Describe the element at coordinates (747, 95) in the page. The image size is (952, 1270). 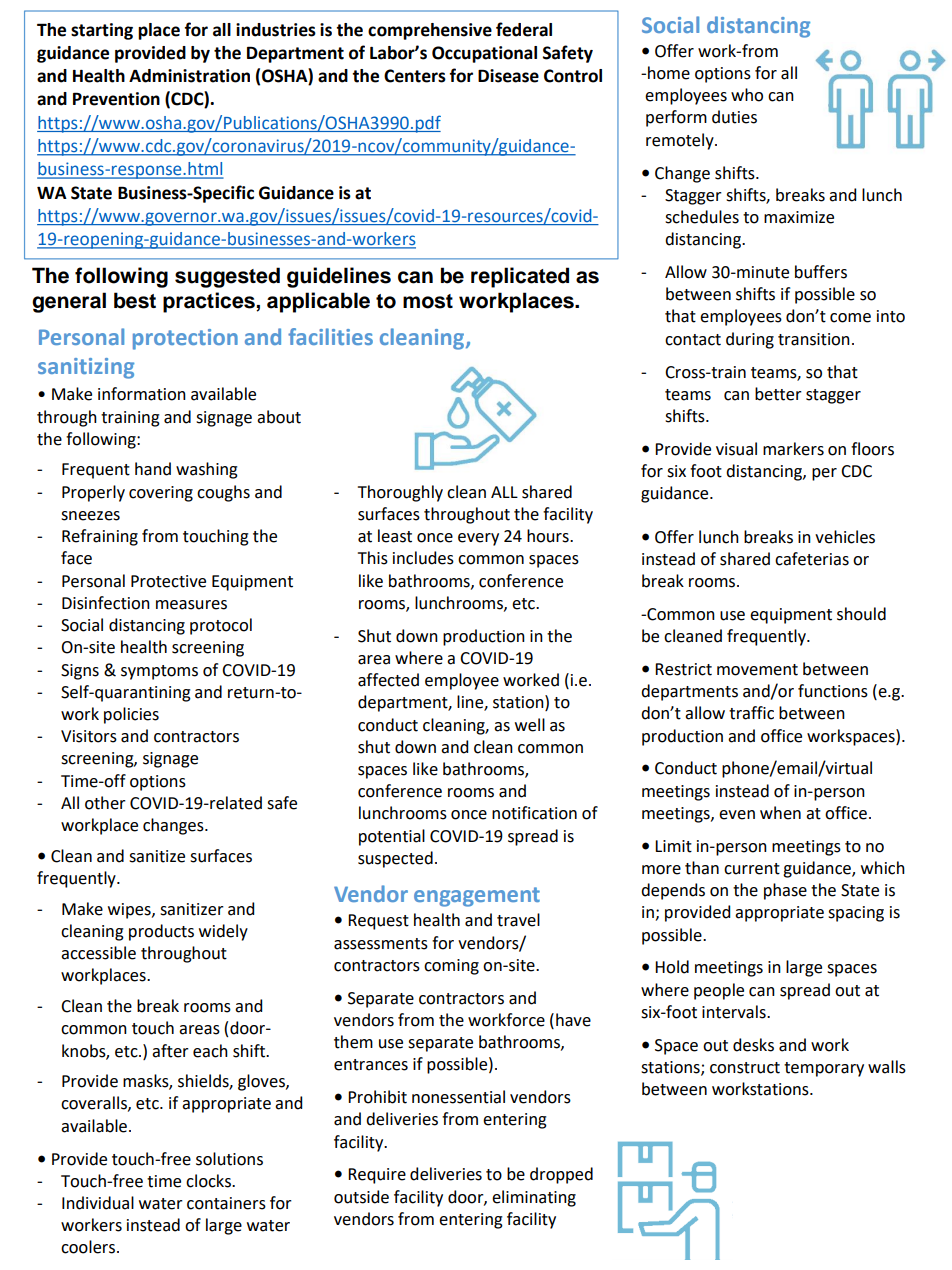
I see `who` at that location.
